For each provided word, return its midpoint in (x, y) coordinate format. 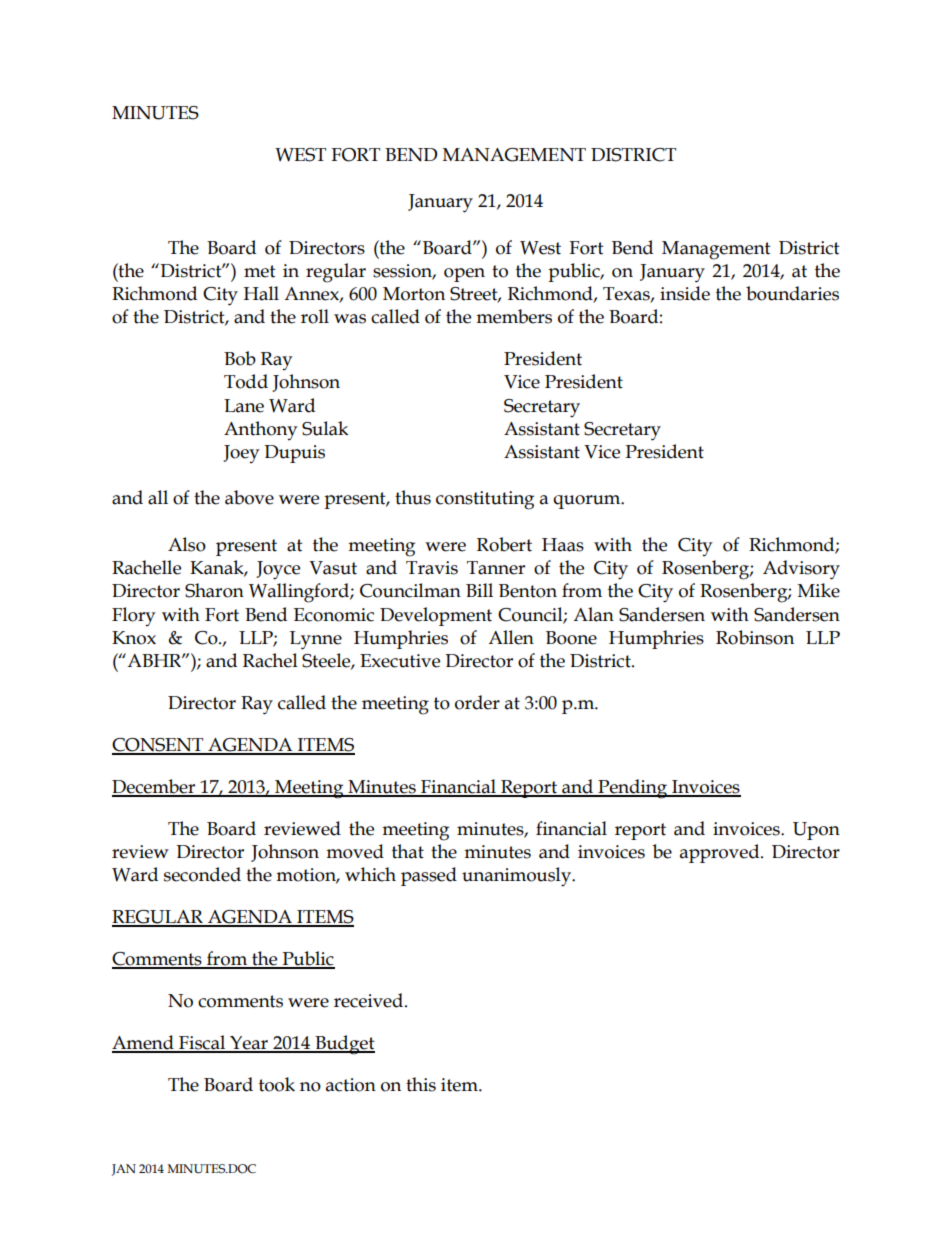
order (477, 702)
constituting (485, 500)
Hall (261, 293)
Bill (479, 590)
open (464, 275)
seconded (202, 874)
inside (685, 293)
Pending (633, 789)
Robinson (755, 637)
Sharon (214, 590)
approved (721, 853)
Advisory (801, 570)
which (370, 874)
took (277, 1084)
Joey (241, 454)
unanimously (518, 877)
